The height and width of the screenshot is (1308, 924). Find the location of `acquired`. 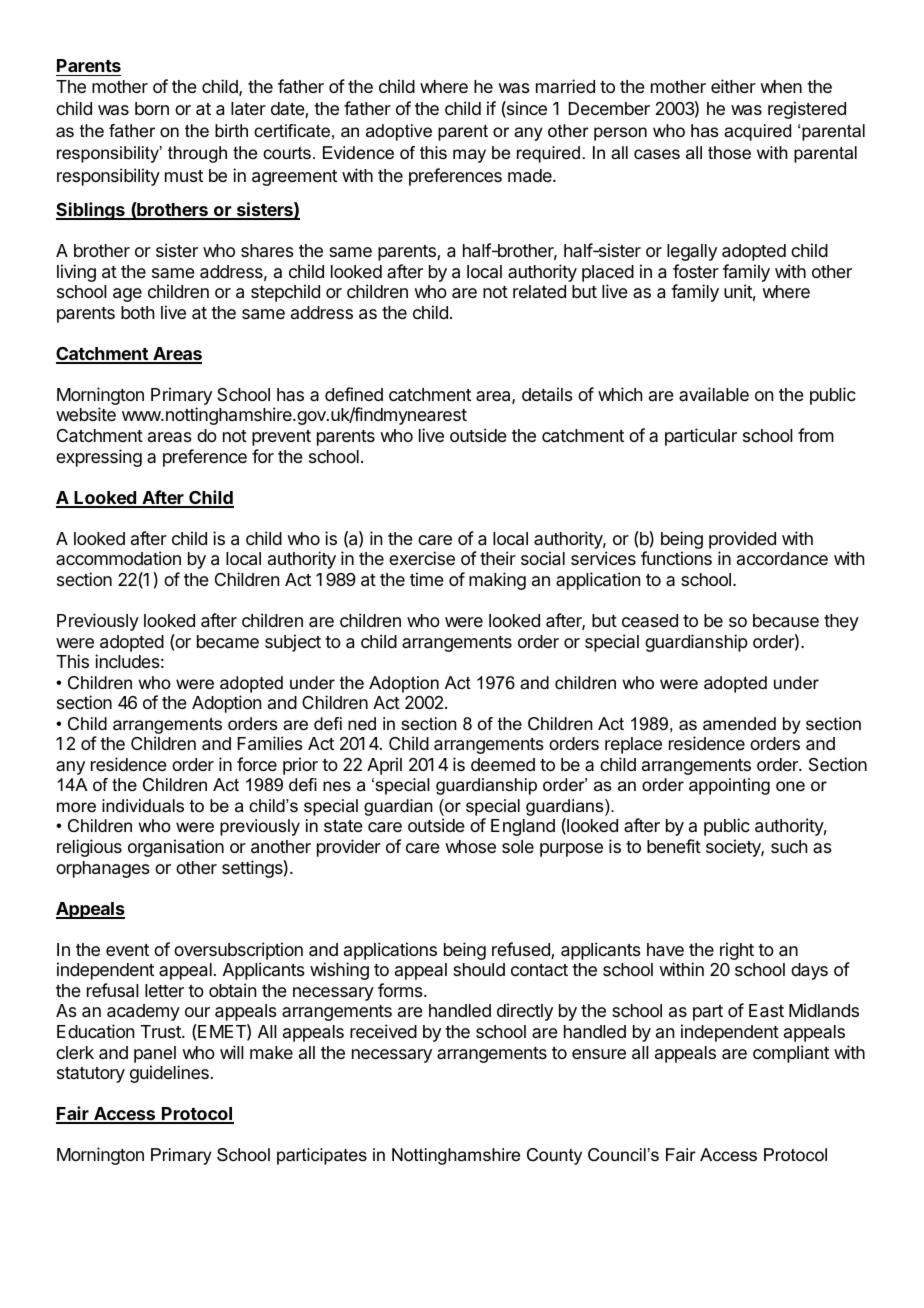

acquired is located at coordinates (757, 132).
